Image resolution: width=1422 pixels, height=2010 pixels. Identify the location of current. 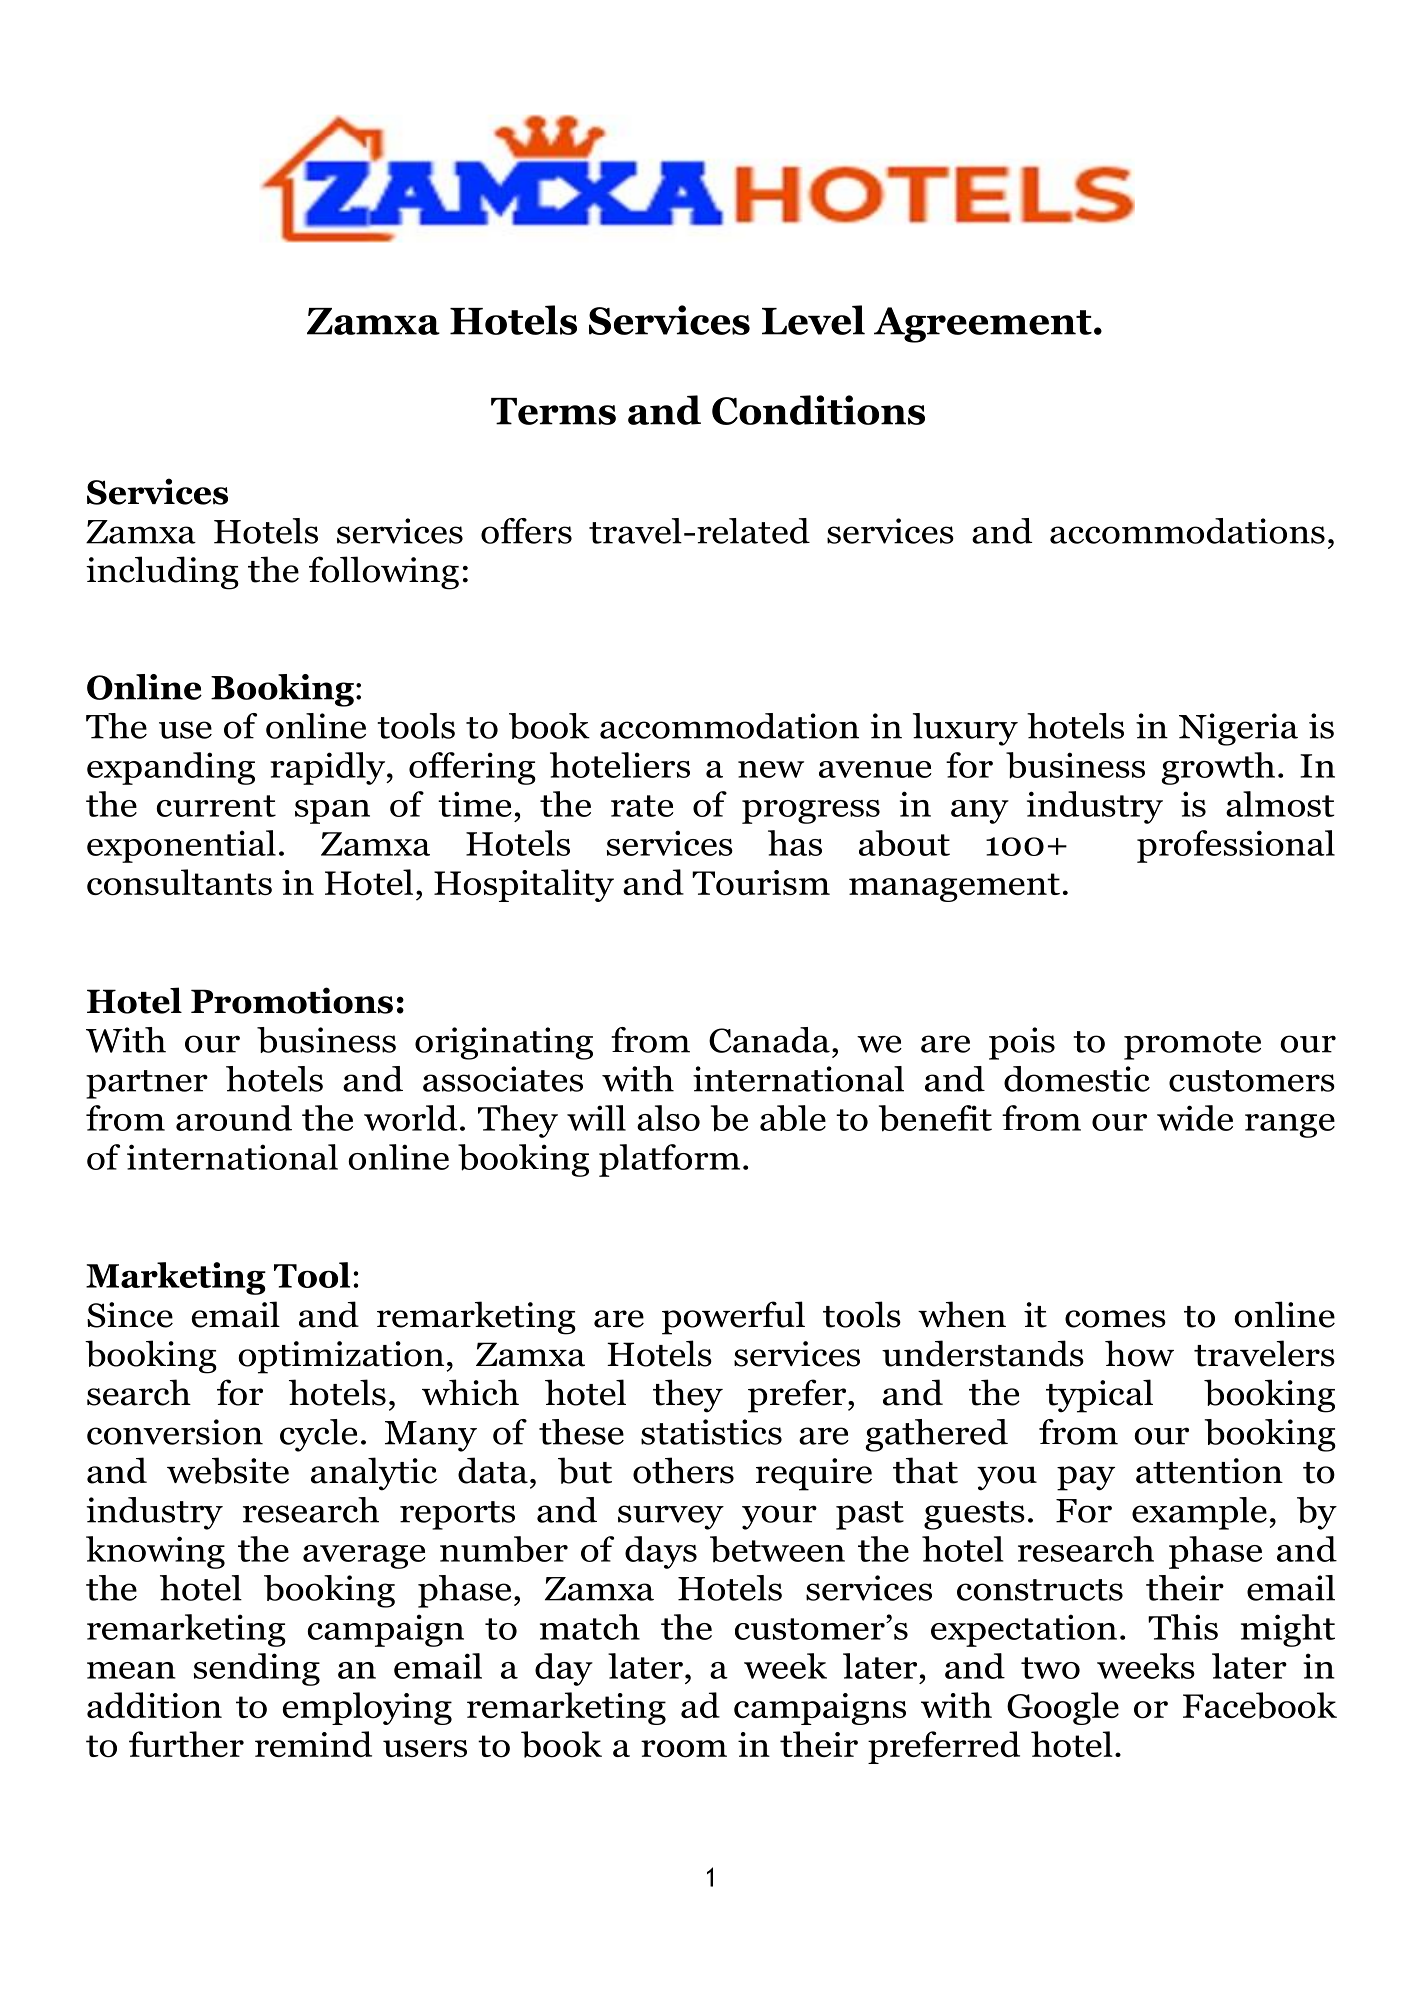
(216, 806).
